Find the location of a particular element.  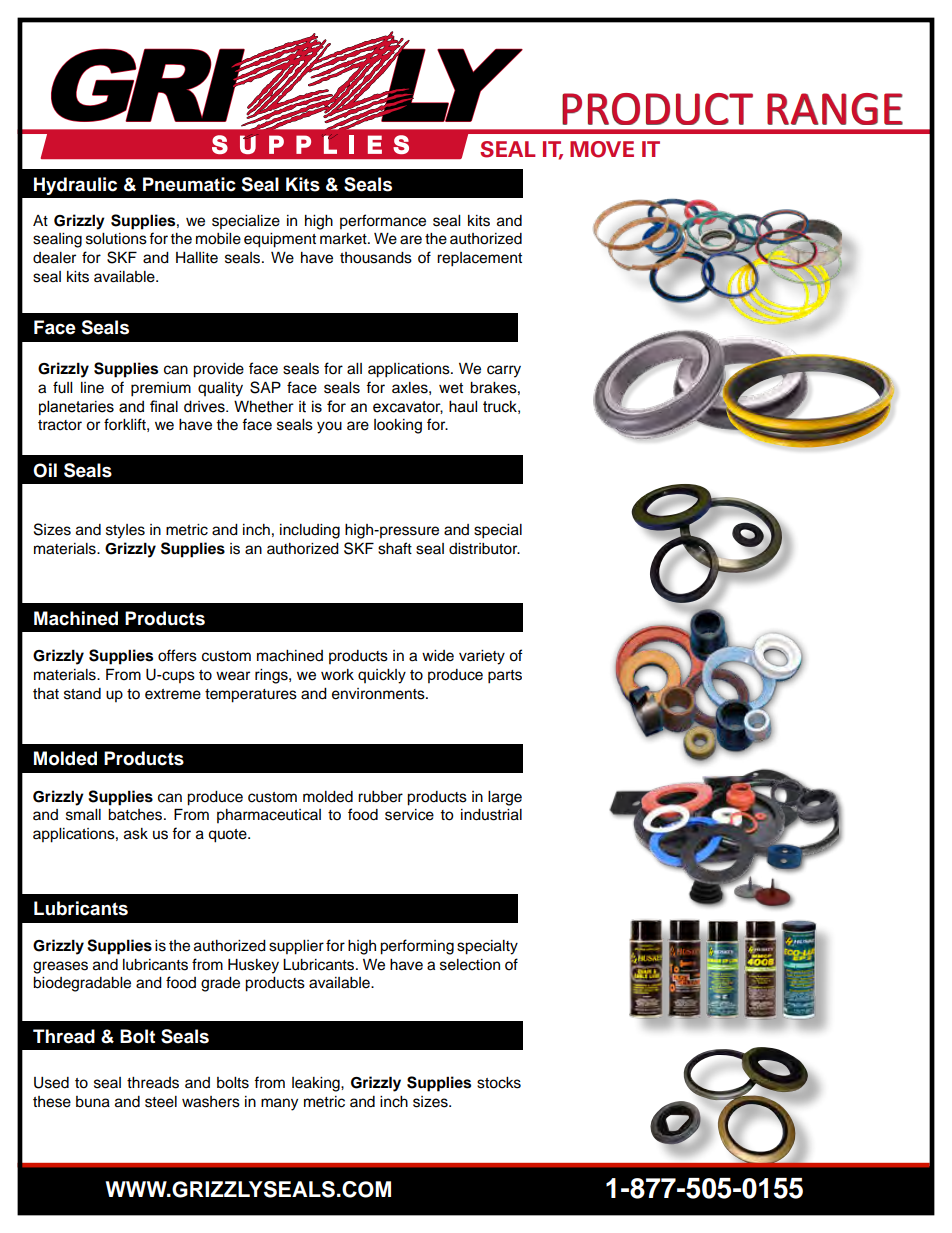

carry is located at coordinates (504, 371).
